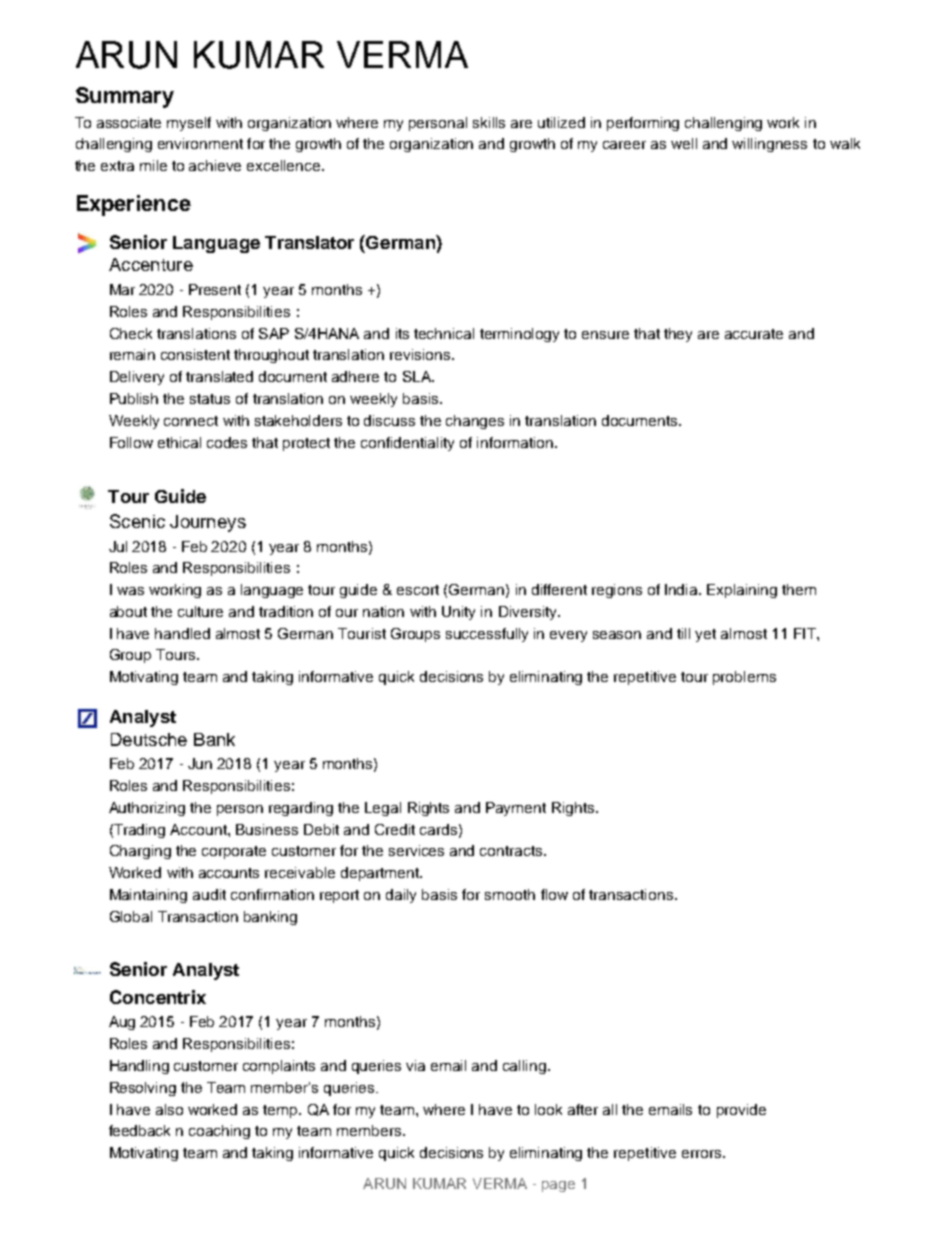 Image resolution: width=952 pixels, height=1233 pixels. What do you see at coordinates (489, 122) in the screenshot?
I see `skills` at bounding box center [489, 122].
